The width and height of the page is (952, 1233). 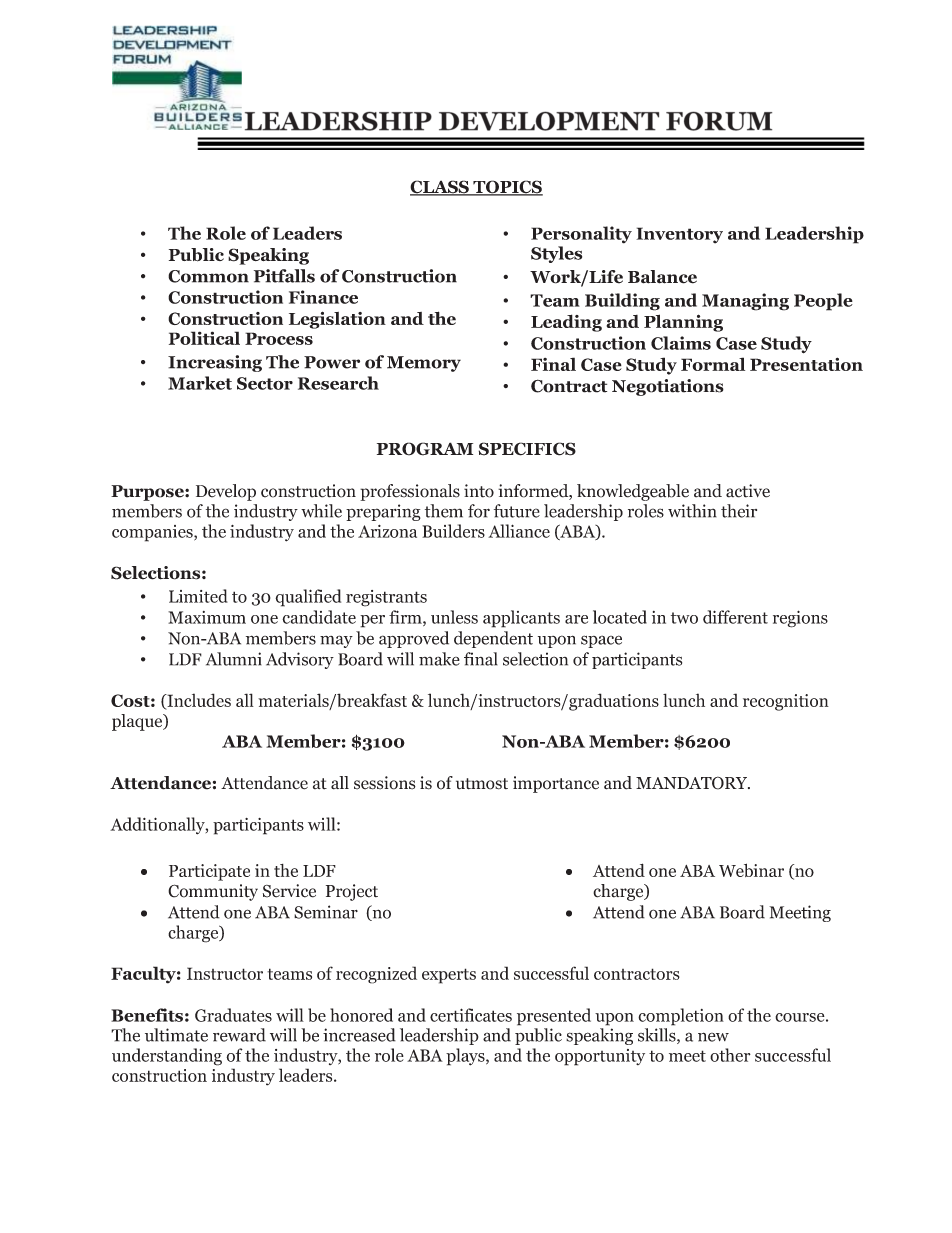 What do you see at coordinates (226, 492) in the page?
I see `Develop` at bounding box center [226, 492].
